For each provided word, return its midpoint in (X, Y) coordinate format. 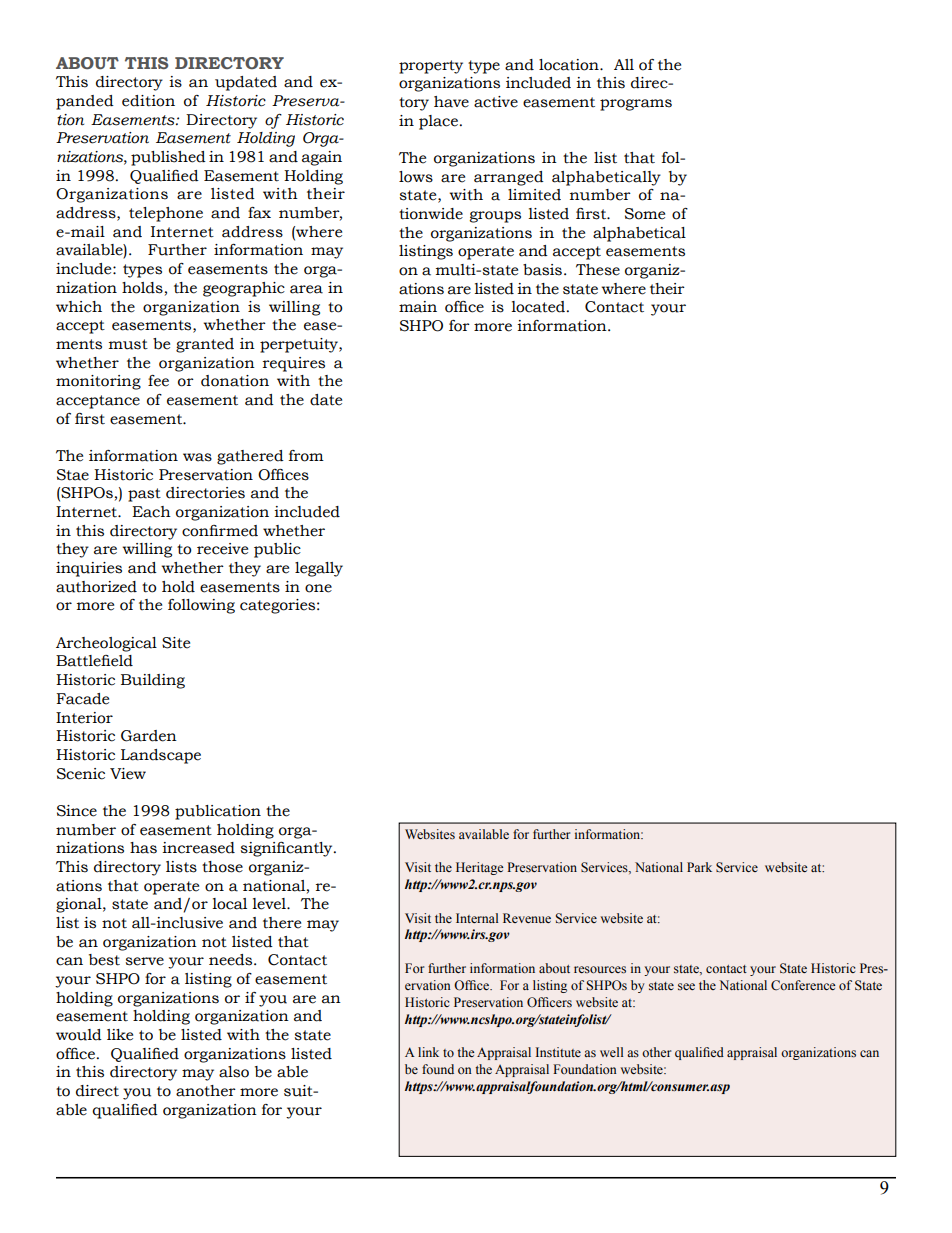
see (686, 986)
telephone (166, 214)
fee (158, 381)
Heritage (479, 868)
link (428, 1052)
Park (699, 867)
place (438, 122)
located (539, 307)
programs (636, 105)
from (306, 456)
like (120, 1035)
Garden (149, 736)
